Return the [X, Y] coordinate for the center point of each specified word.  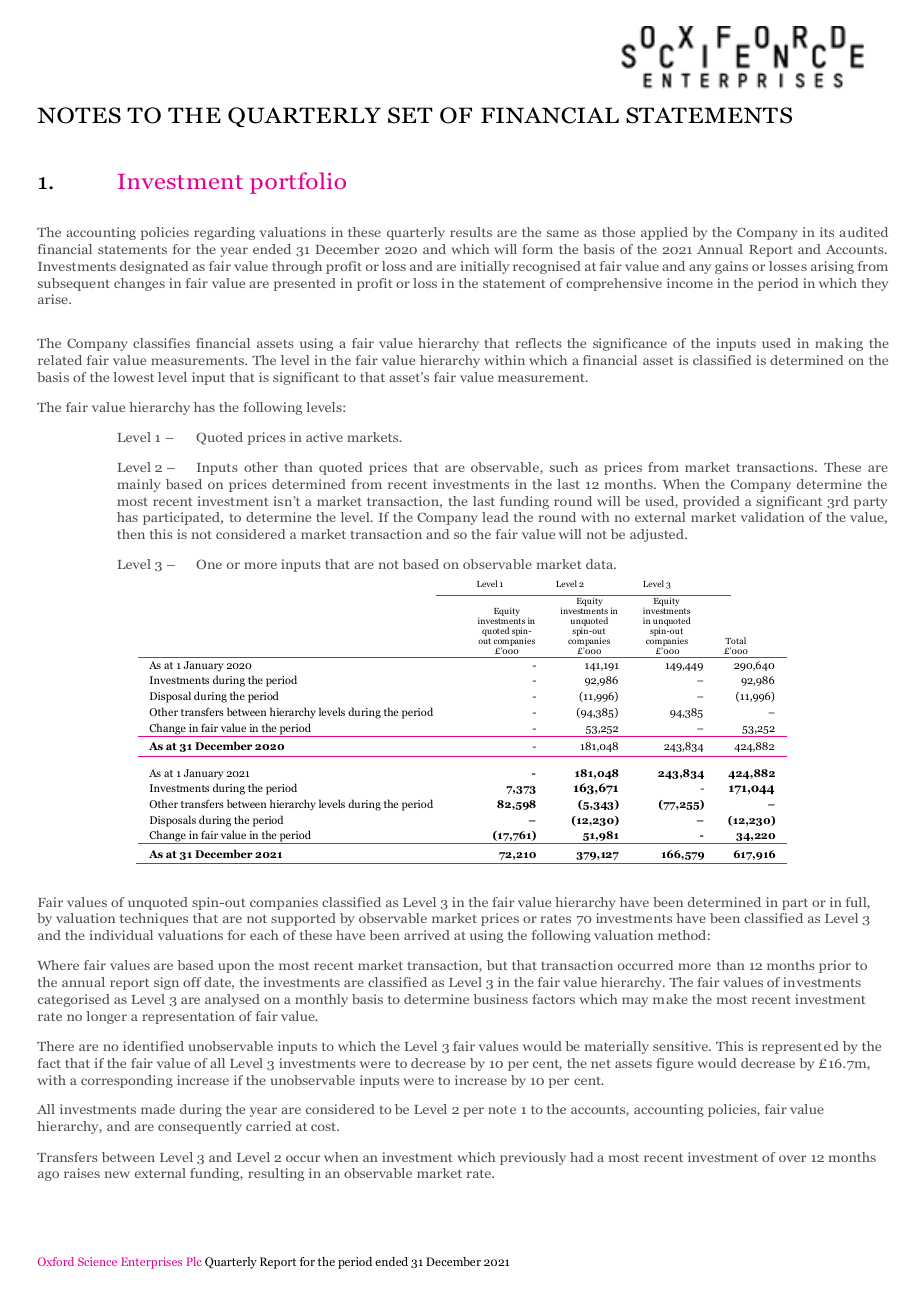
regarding [224, 233]
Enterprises [151, 1263]
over [792, 1158]
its [827, 232]
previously [533, 1158]
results [471, 232]
